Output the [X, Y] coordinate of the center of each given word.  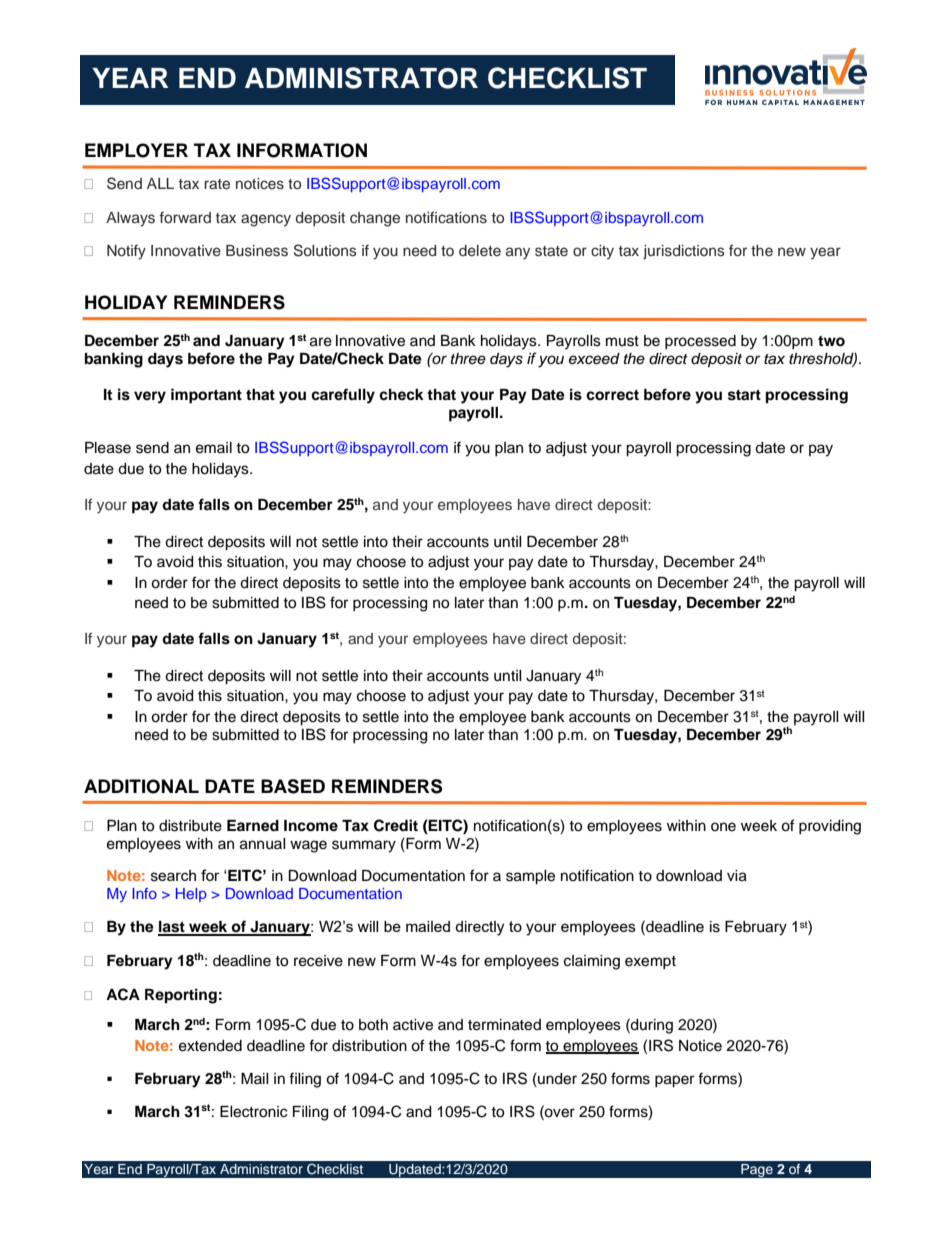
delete [480, 251]
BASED [293, 786]
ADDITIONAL [141, 786]
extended [210, 1046]
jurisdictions [684, 252]
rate [217, 184]
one [723, 827]
